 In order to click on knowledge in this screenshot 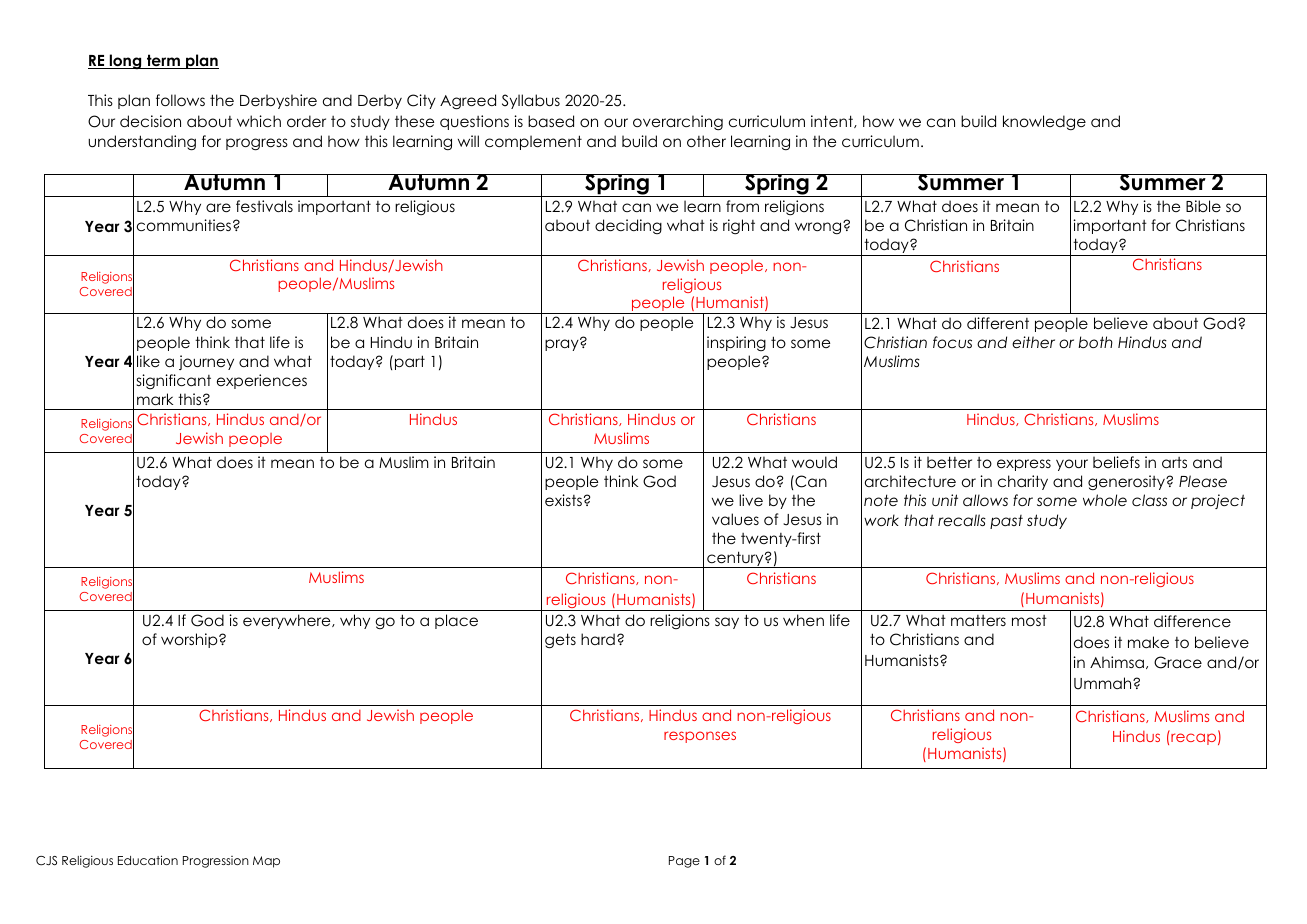, I will do `click(1044, 122)`.
